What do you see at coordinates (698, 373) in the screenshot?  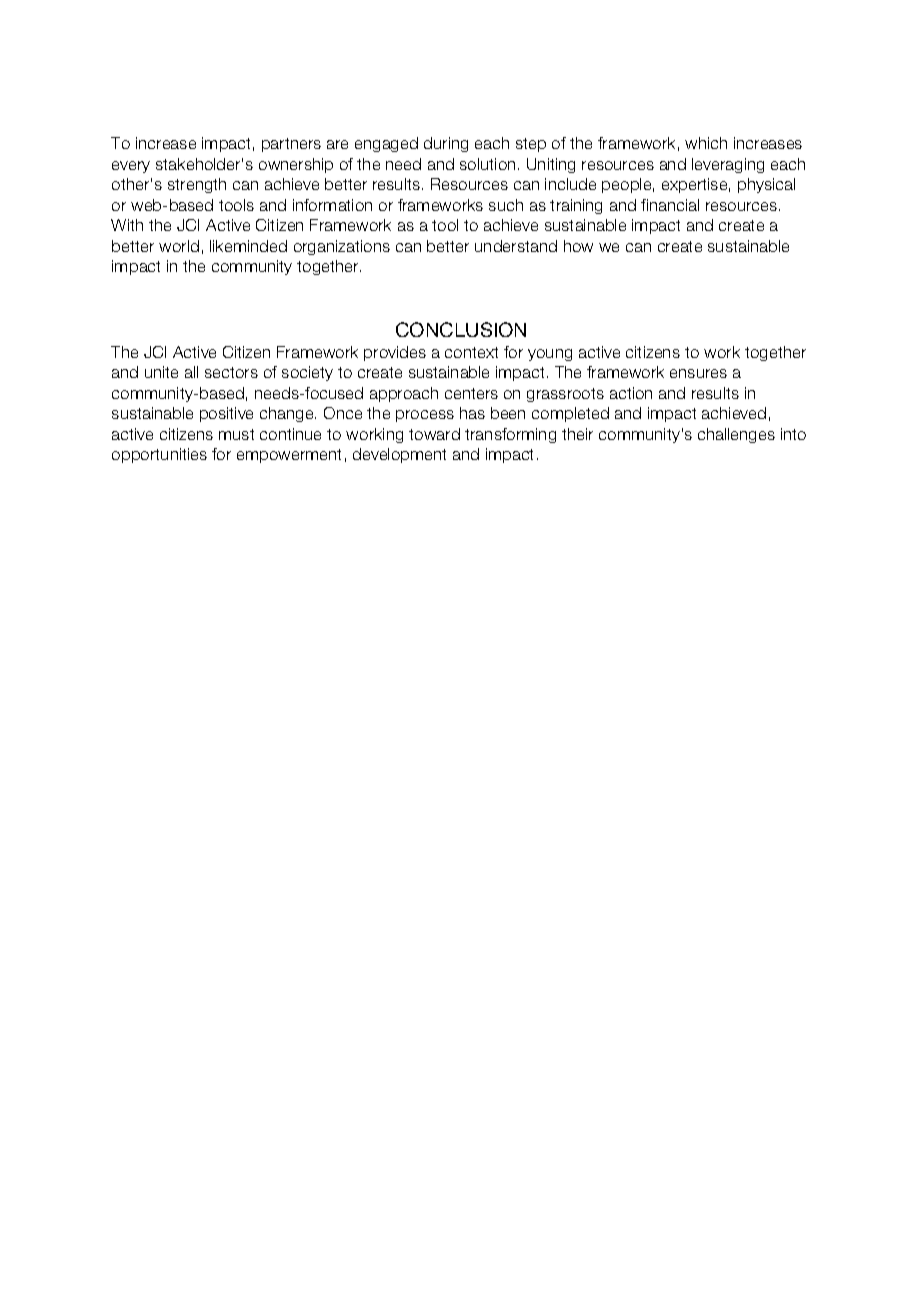 I see `ensures` at bounding box center [698, 373].
